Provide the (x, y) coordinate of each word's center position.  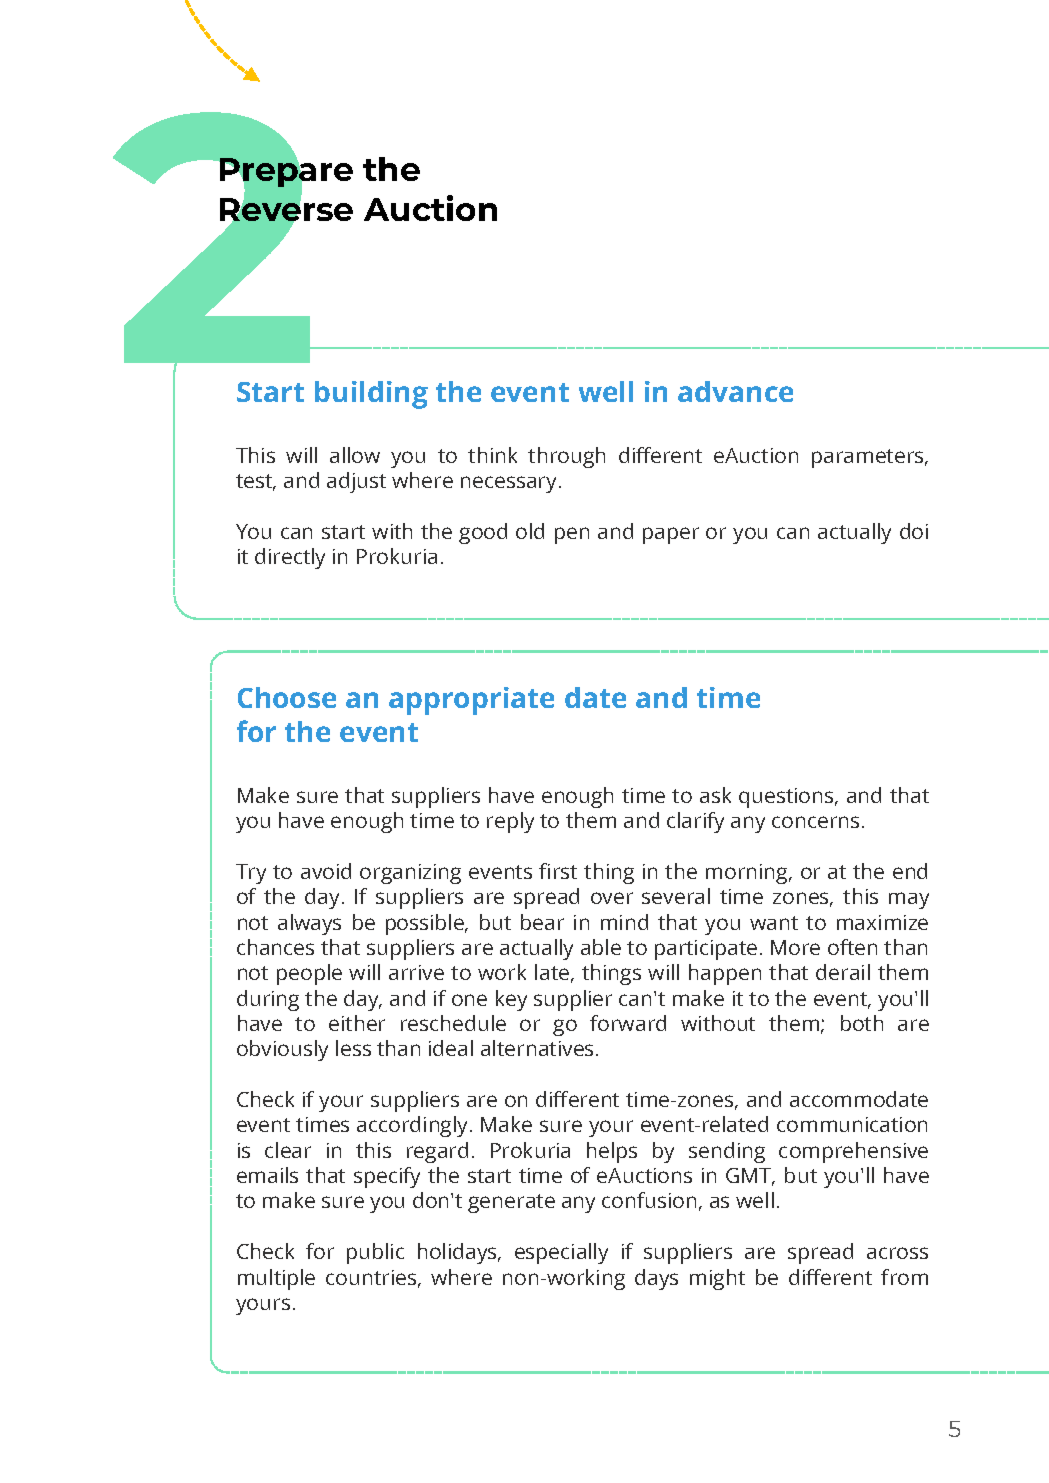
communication (852, 1124)
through (566, 457)
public (375, 1253)
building (371, 395)
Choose (287, 697)
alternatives (539, 1048)
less (353, 1048)
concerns (815, 822)
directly (290, 558)
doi (914, 531)
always (309, 924)
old (530, 531)
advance (735, 391)
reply (510, 822)
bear (542, 922)
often (852, 947)
